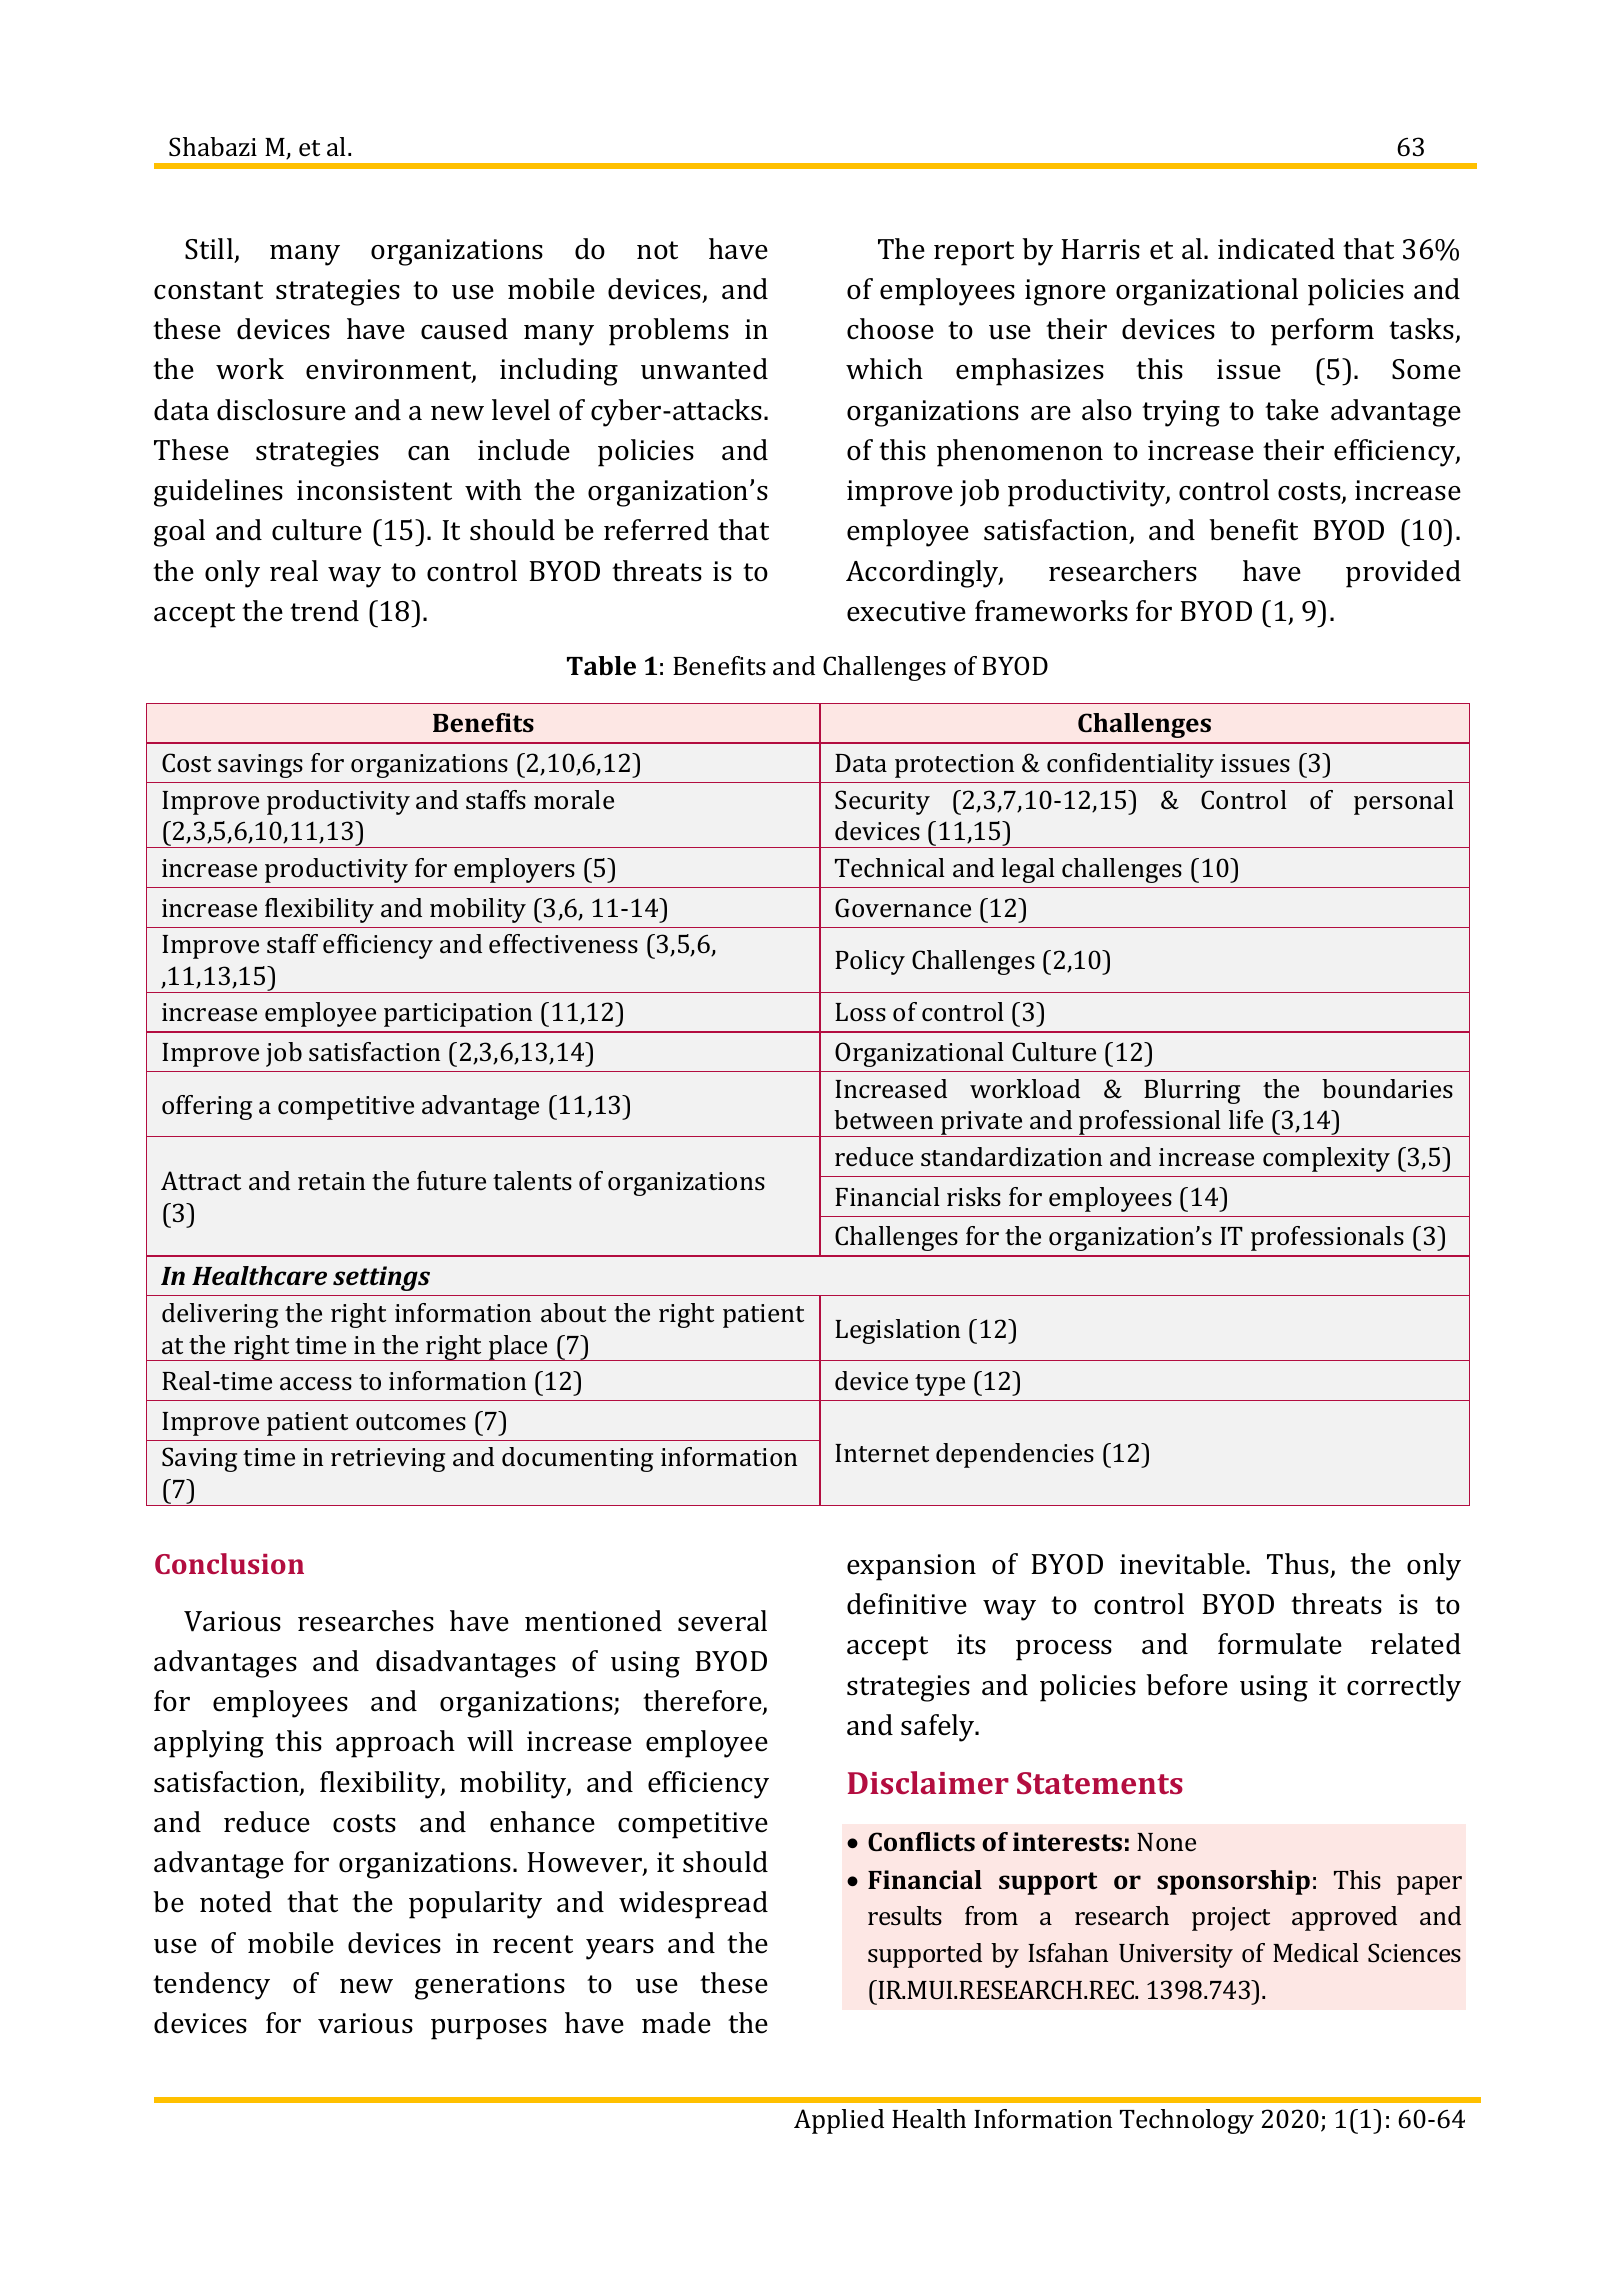 The image size is (1616, 2285). Describe the element at coordinates (324, 611) in the screenshot. I see `trend` at that location.
